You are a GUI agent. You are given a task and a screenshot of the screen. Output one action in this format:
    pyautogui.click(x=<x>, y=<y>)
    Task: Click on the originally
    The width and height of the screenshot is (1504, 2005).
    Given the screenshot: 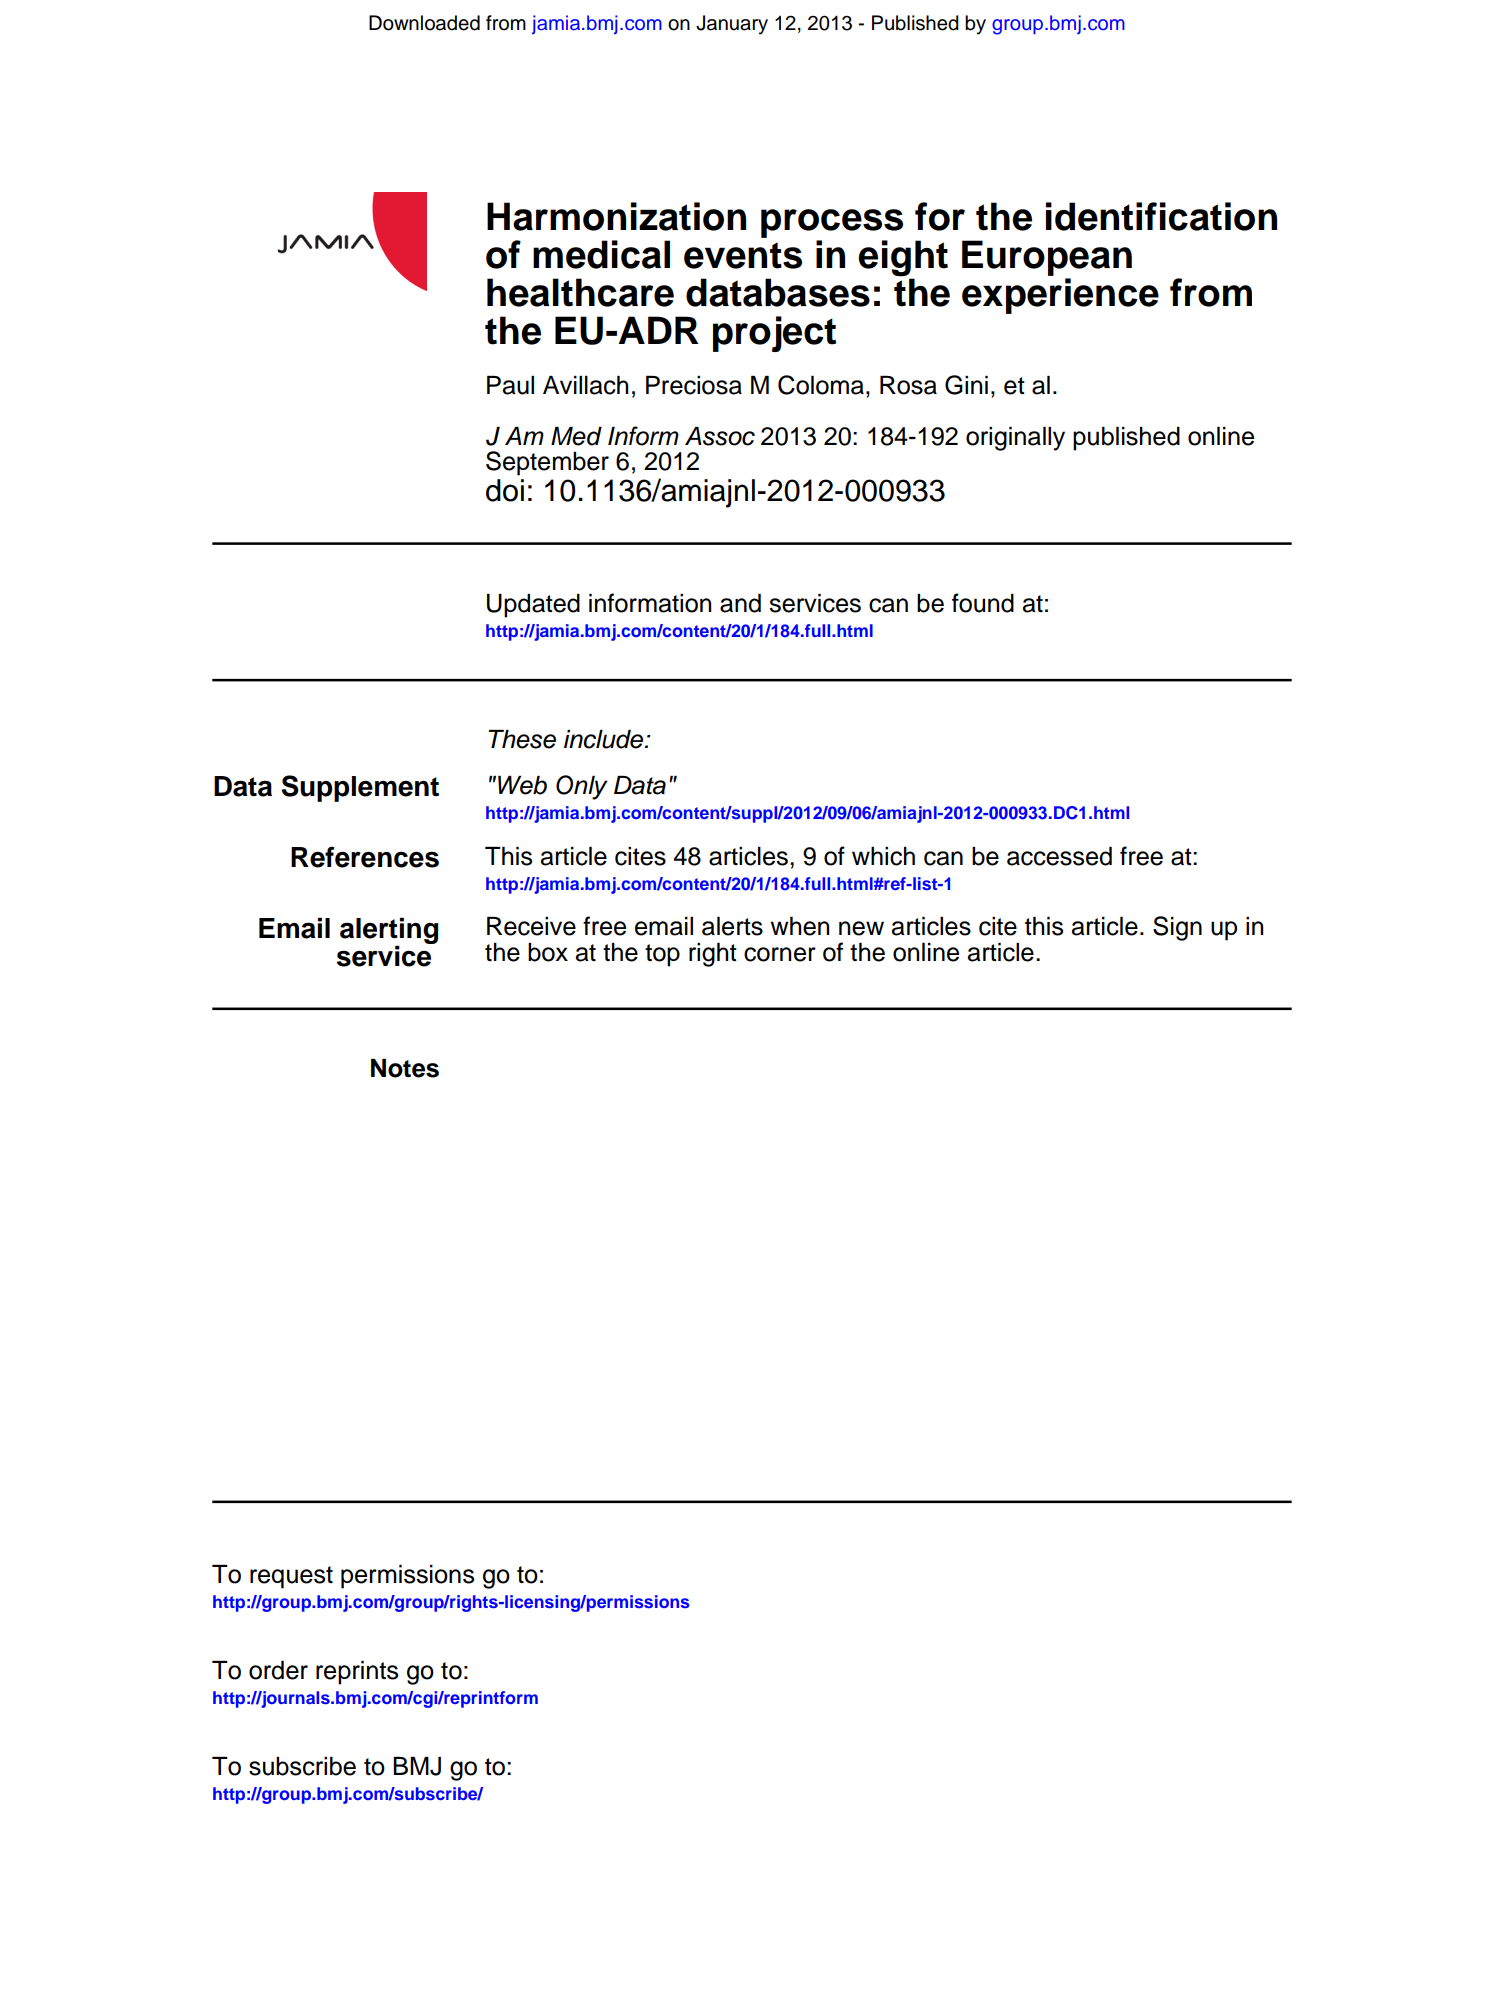 What is the action you would take?
    pyautogui.click(x=1015, y=439)
